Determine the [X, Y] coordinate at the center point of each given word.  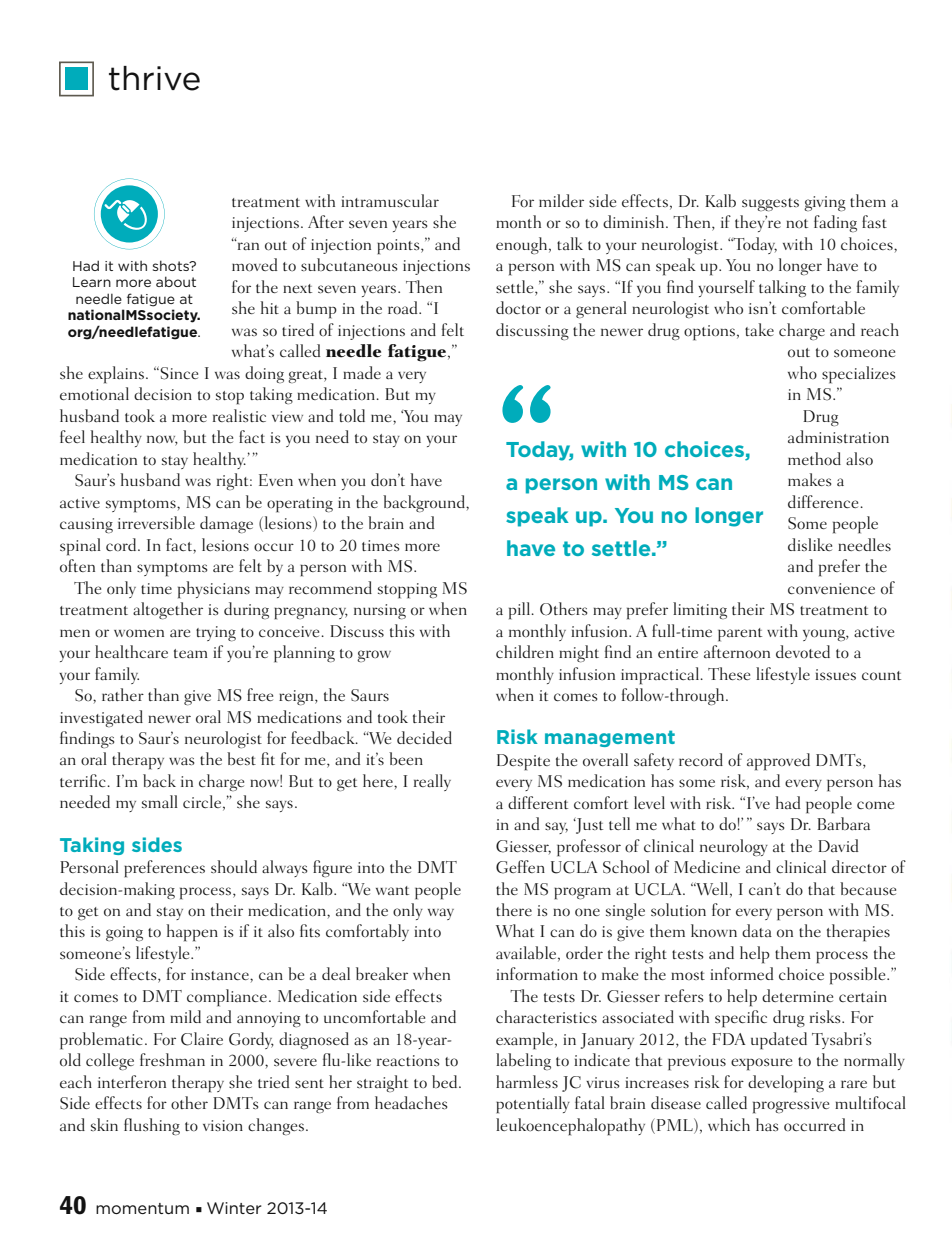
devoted [803, 651]
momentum [142, 1208]
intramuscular [390, 200]
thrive [154, 78]
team [191, 653]
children [525, 651]
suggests [770, 205]
